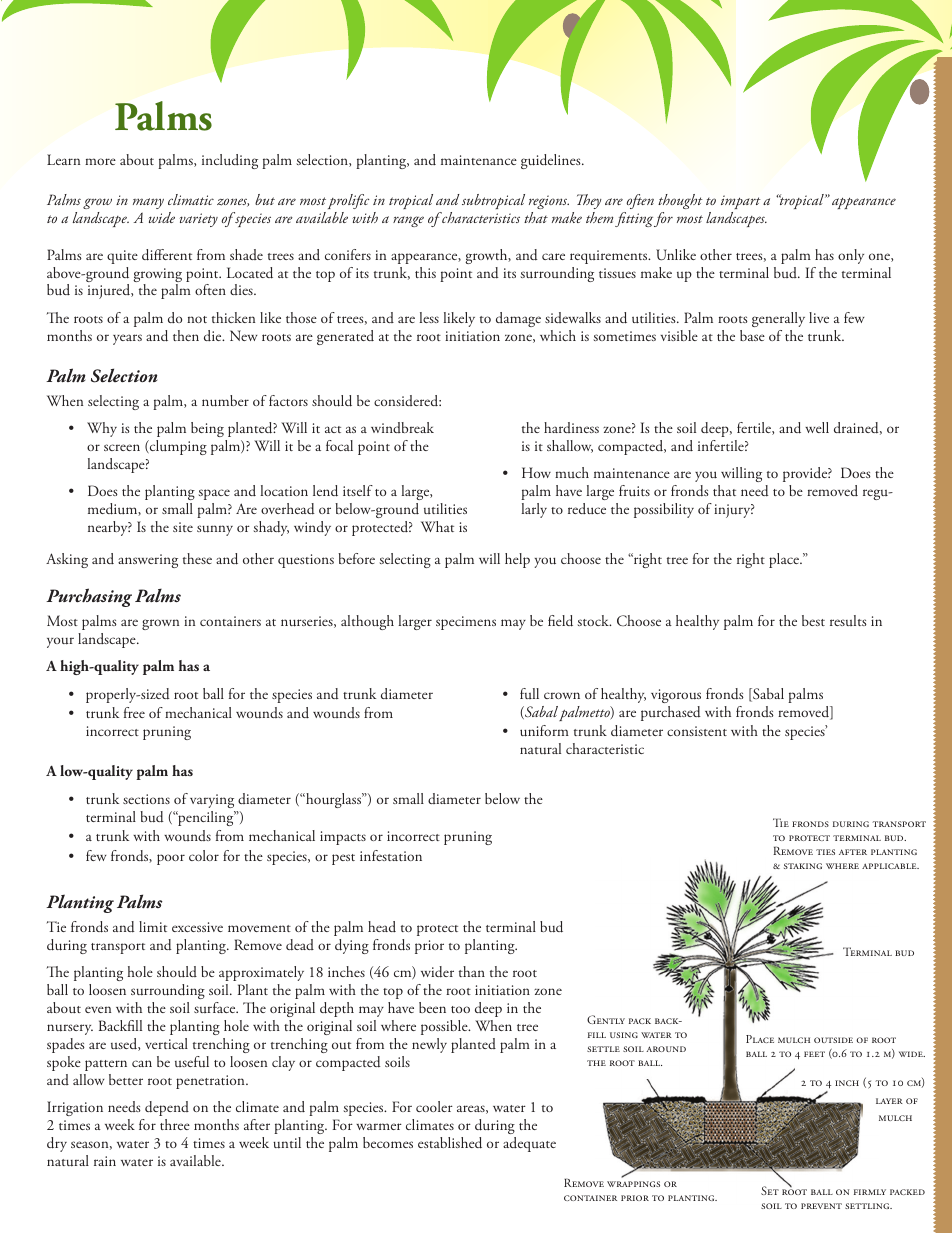  Describe the element at coordinates (391, 855) in the screenshot. I see `infestation` at that location.
